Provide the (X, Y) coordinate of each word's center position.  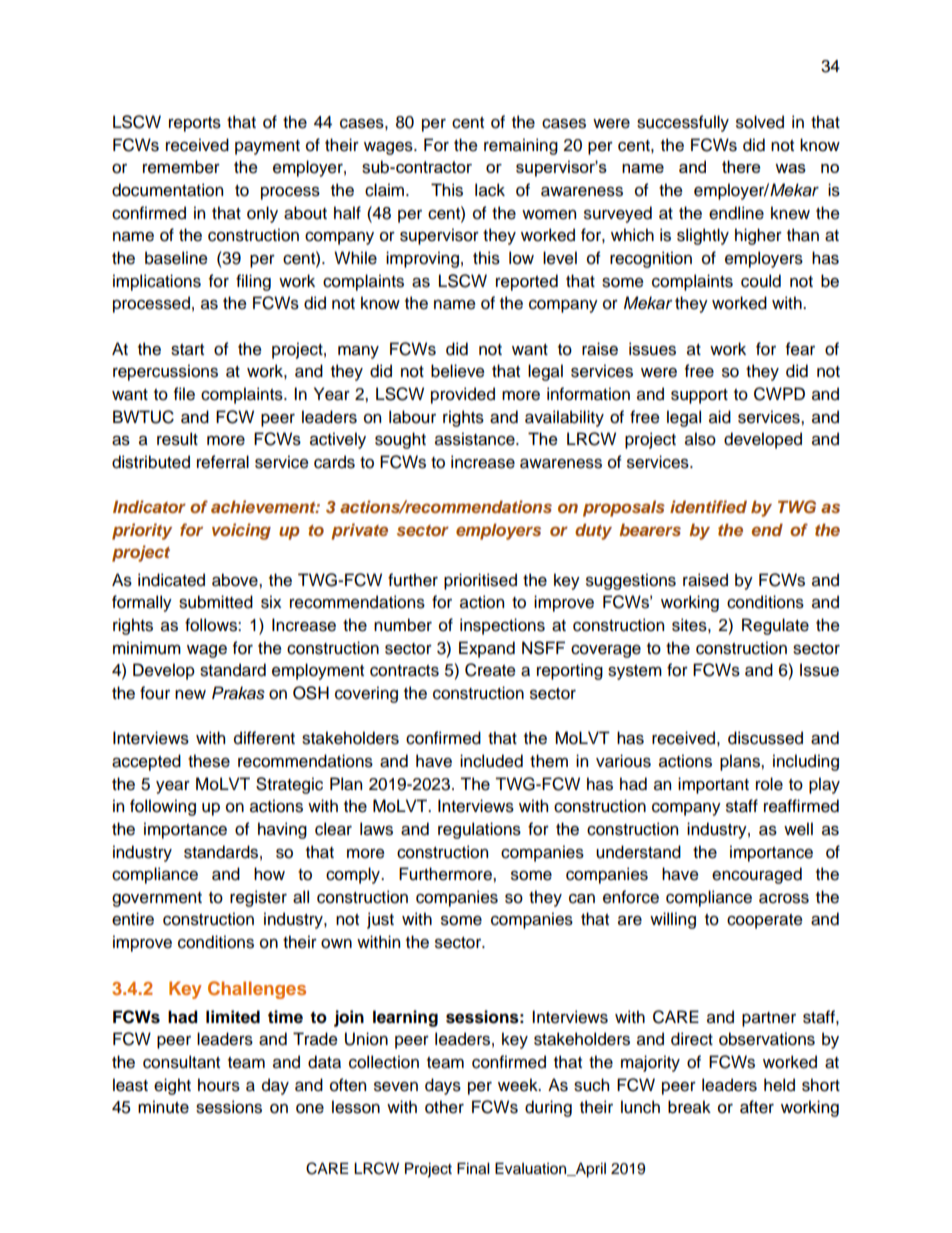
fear (800, 349)
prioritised (480, 581)
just (380, 920)
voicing (241, 531)
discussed (765, 738)
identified (708, 506)
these (209, 761)
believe (458, 371)
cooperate (765, 921)
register (258, 898)
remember (181, 167)
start (187, 350)
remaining (521, 146)
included (491, 761)
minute (163, 1107)
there (741, 166)
